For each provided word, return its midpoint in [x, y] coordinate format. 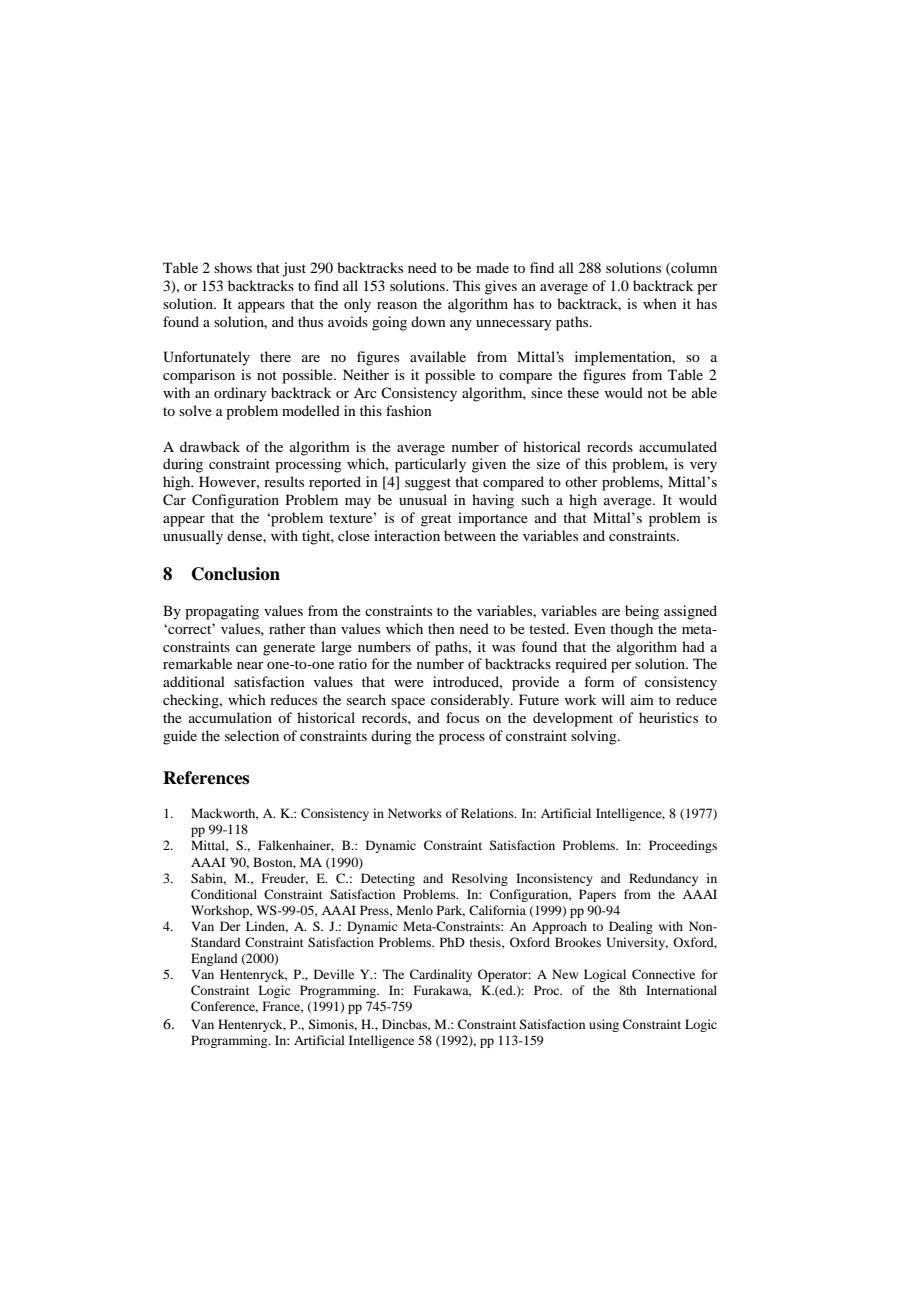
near [250, 665]
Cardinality [441, 975]
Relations [488, 813]
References [206, 778]
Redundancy [663, 879]
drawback [210, 446]
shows [233, 267]
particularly [430, 465]
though [631, 630]
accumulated [678, 446]
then [441, 628]
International [681, 990]
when [660, 303]
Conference [224, 1007]
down [428, 321]
